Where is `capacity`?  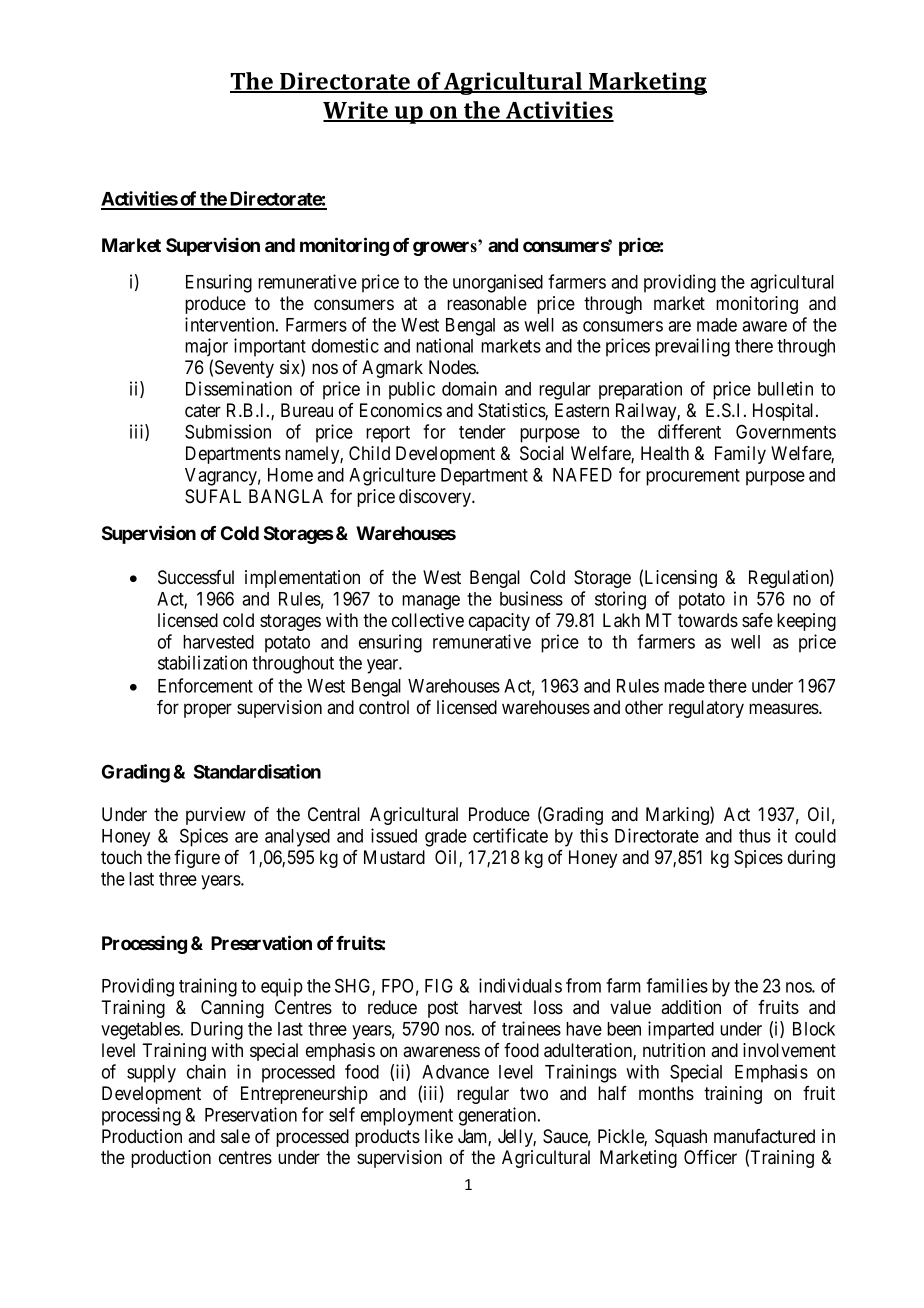
capacity is located at coordinates (499, 622).
